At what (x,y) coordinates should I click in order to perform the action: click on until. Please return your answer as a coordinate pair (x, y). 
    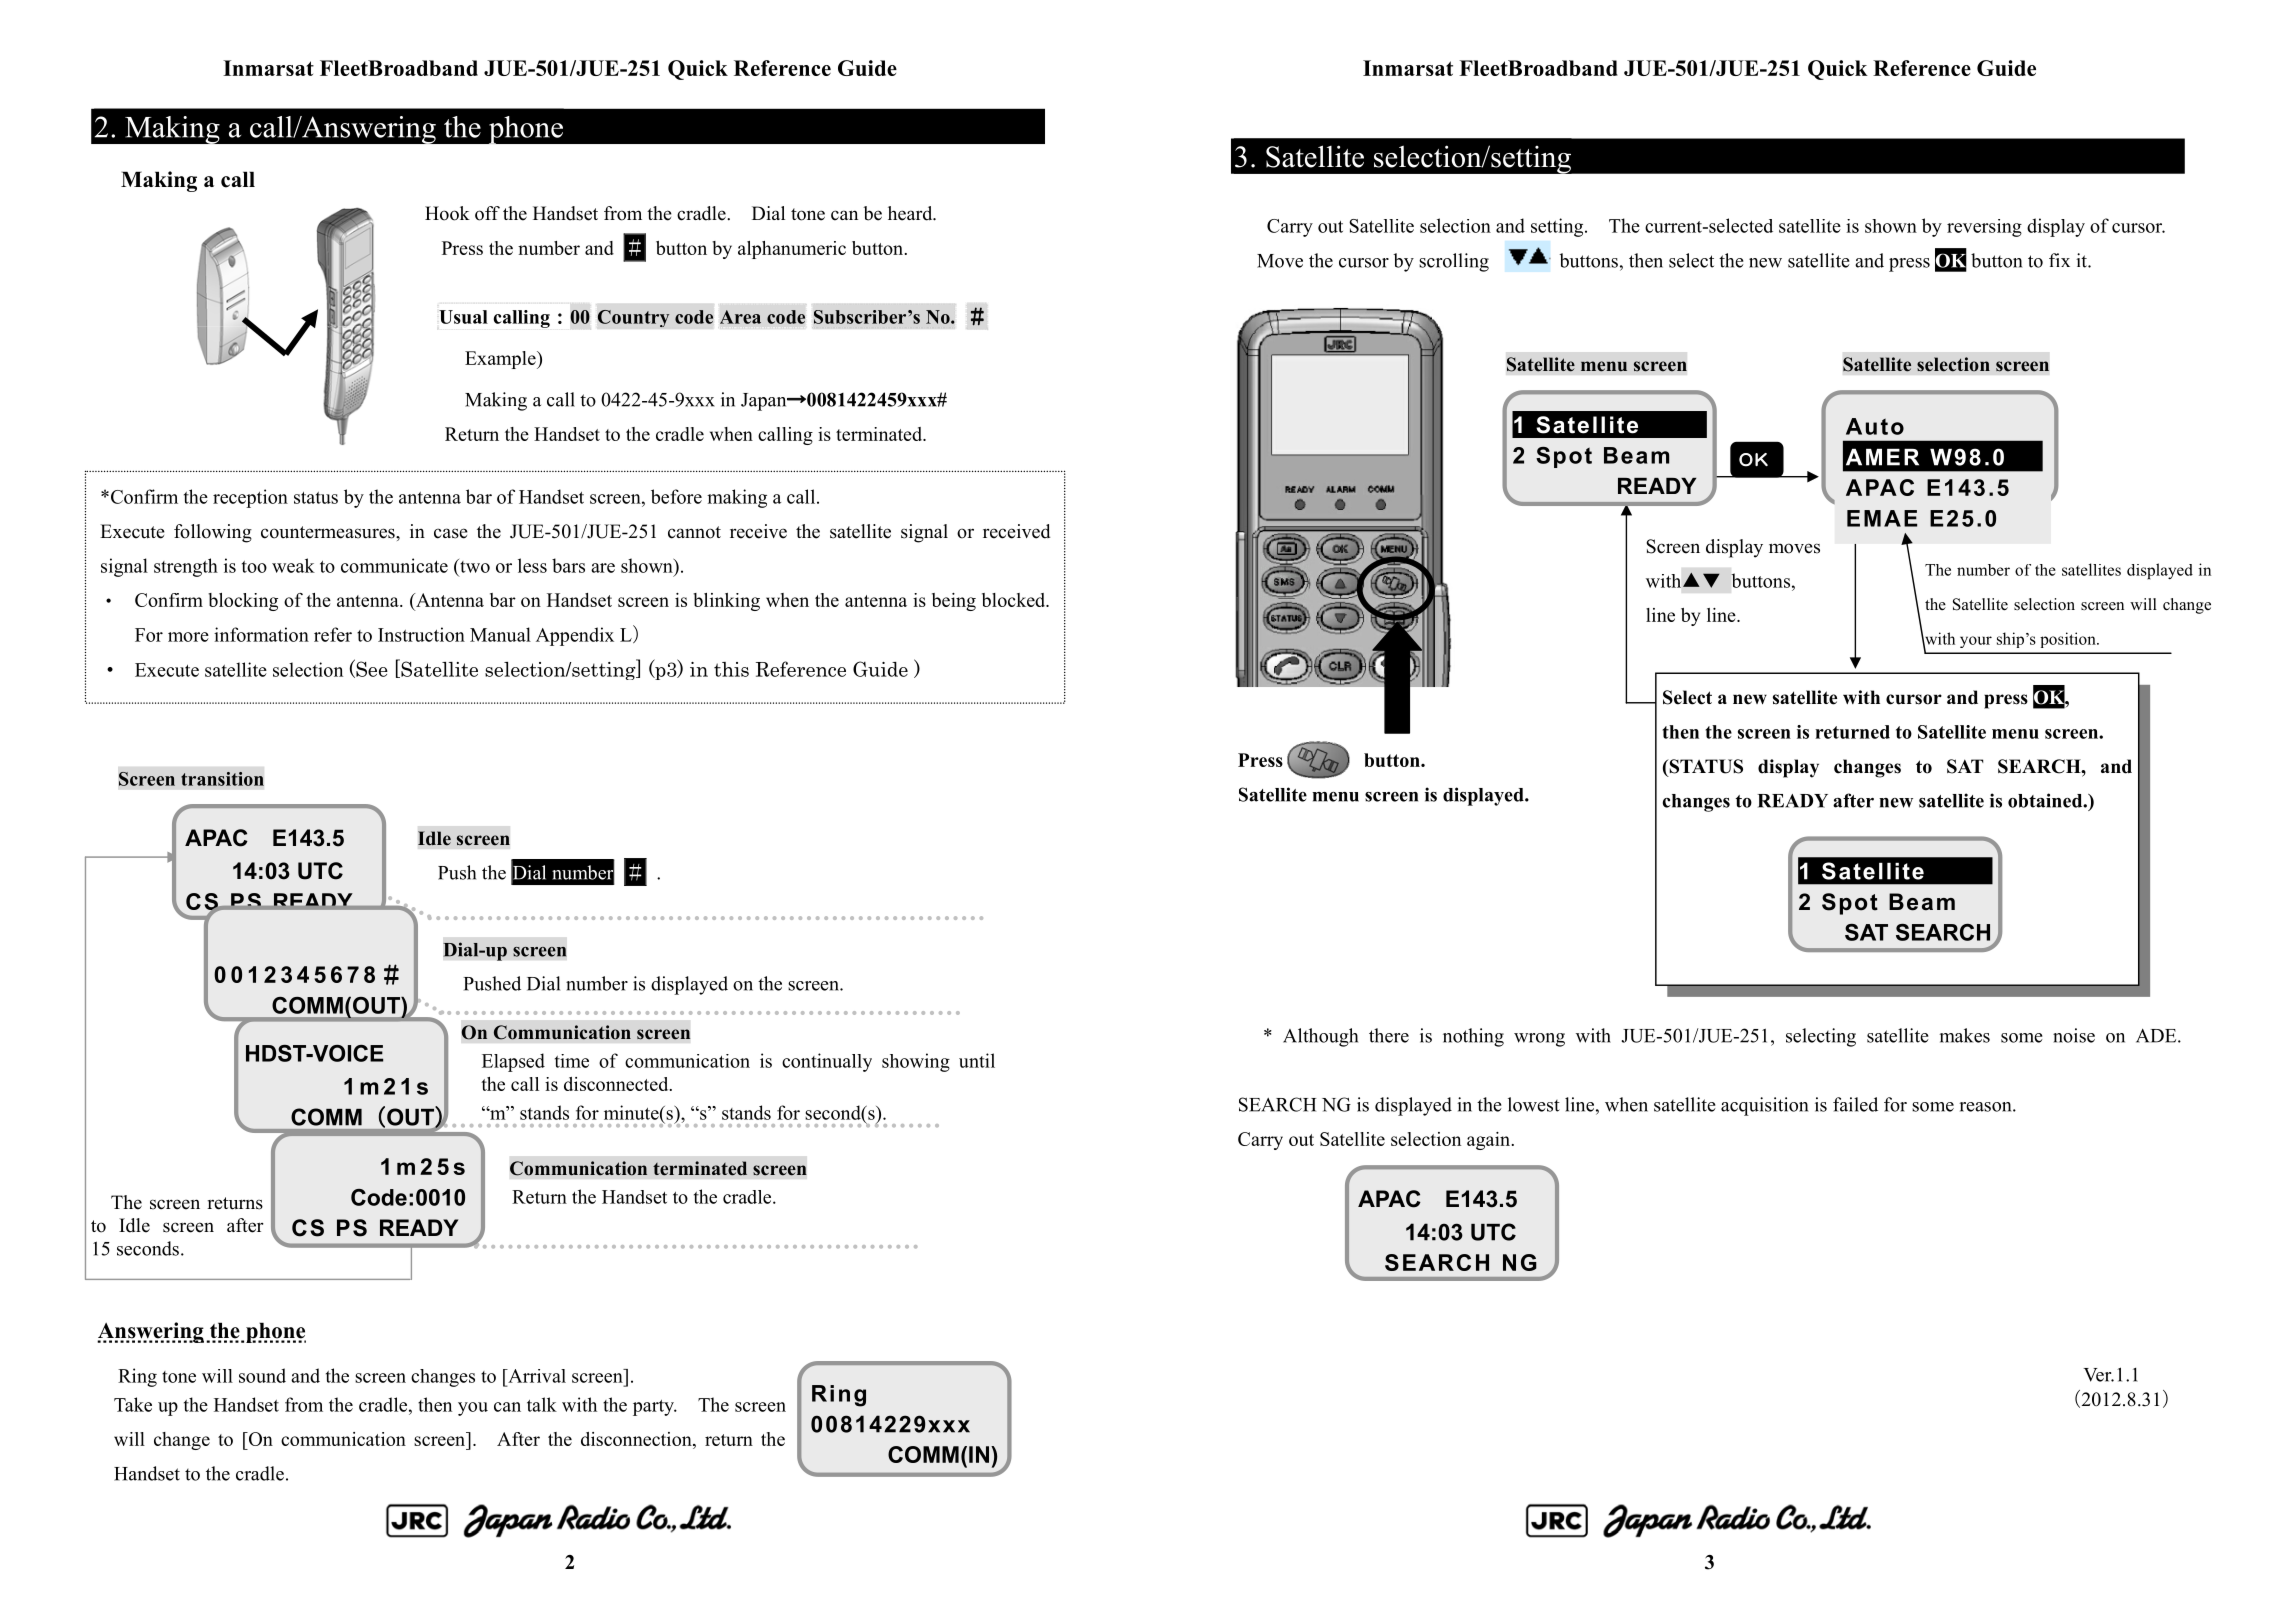
    Looking at the image, I should click on (977, 1060).
